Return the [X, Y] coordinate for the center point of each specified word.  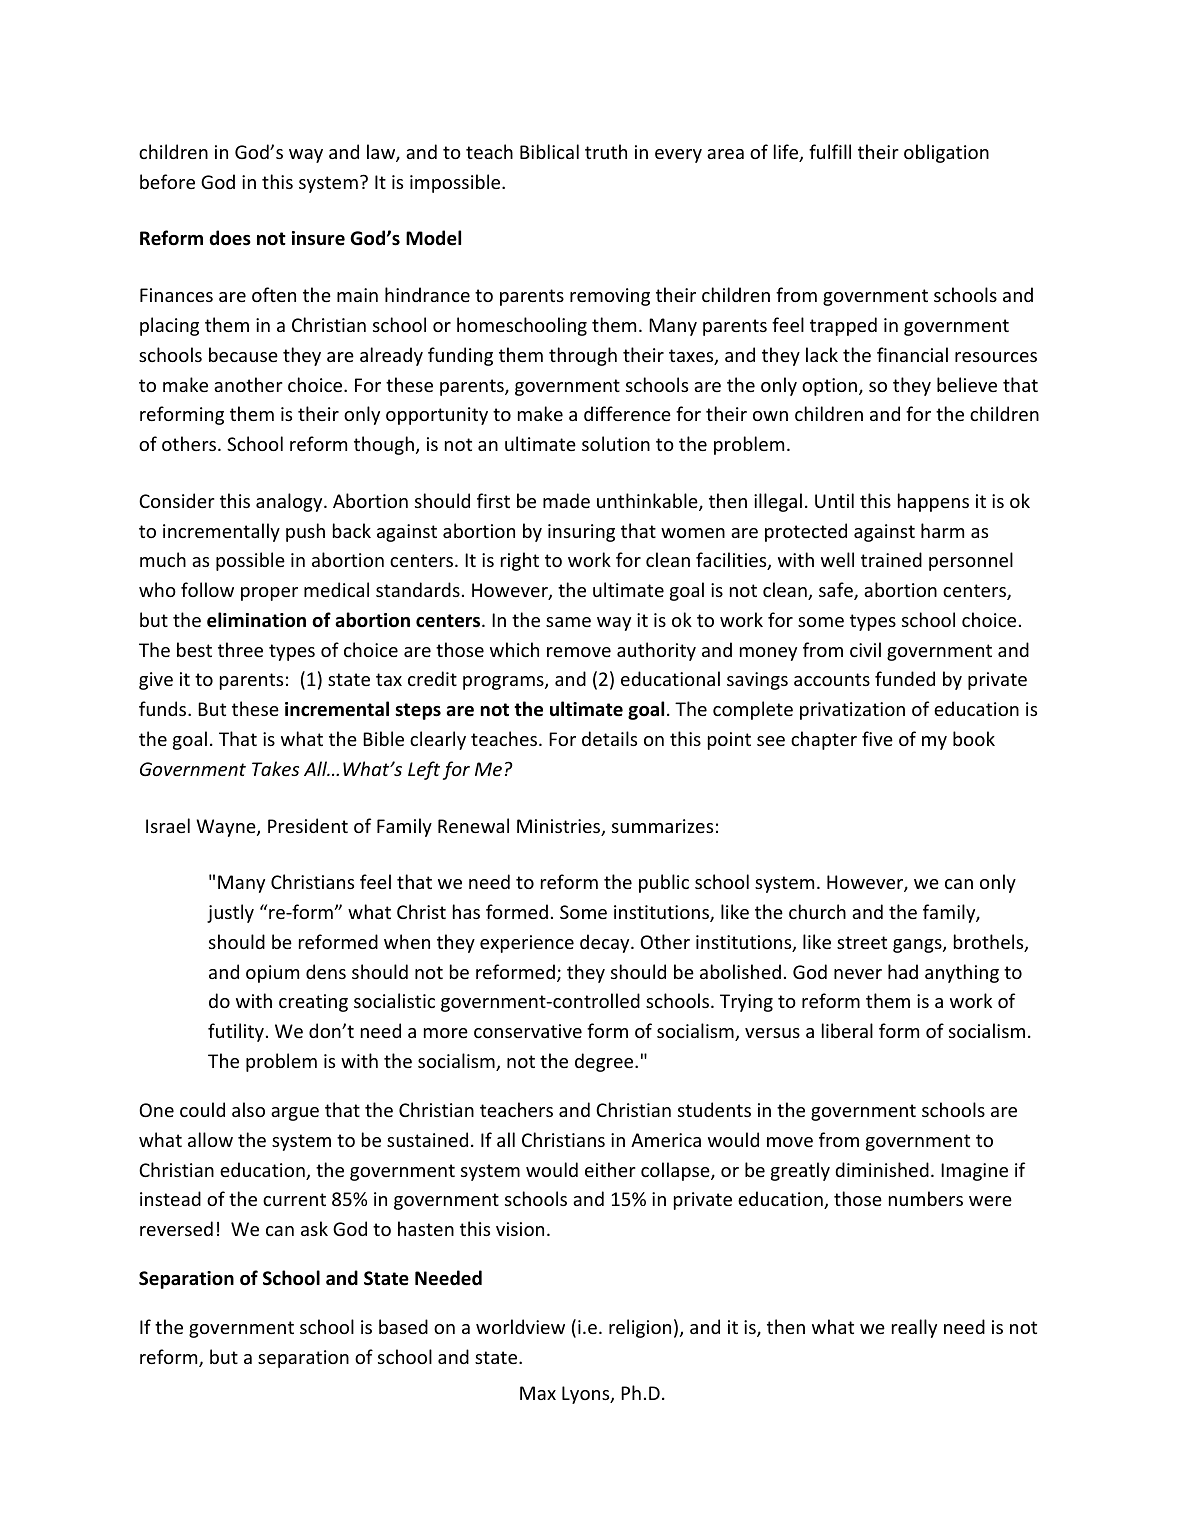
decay [606, 943]
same [568, 622]
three [240, 649]
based [403, 1326]
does [230, 238]
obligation [946, 153]
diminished [882, 1169]
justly [230, 913]
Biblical [549, 151]
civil [865, 649]
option [829, 387]
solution [616, 443]
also [248, 1109]
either [610, 1169]
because [243, 354]
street [862, 942]
